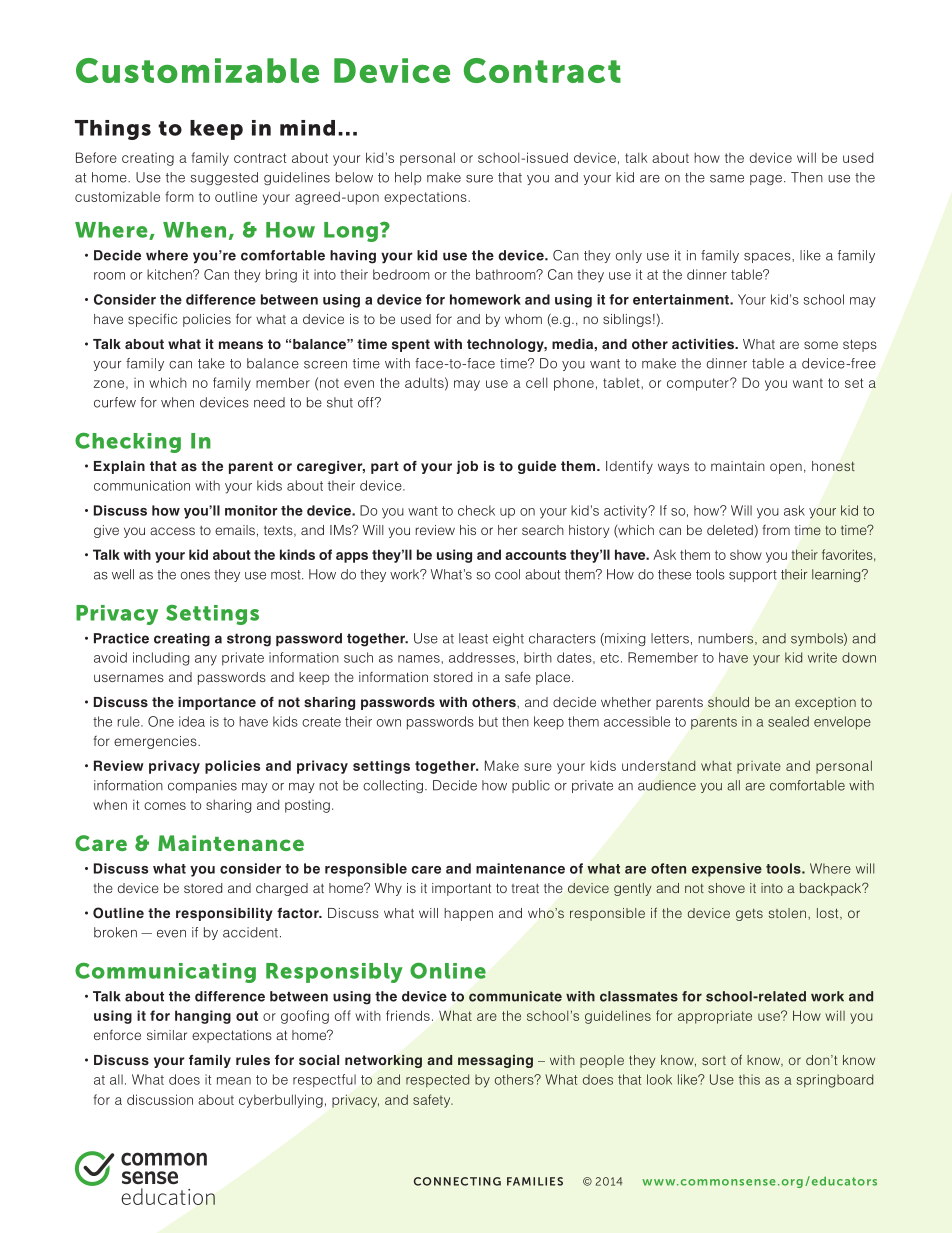  What do you see at coordinates (786, 468) in the screenshot?
I see `open` at bounding box center [786, 468].
